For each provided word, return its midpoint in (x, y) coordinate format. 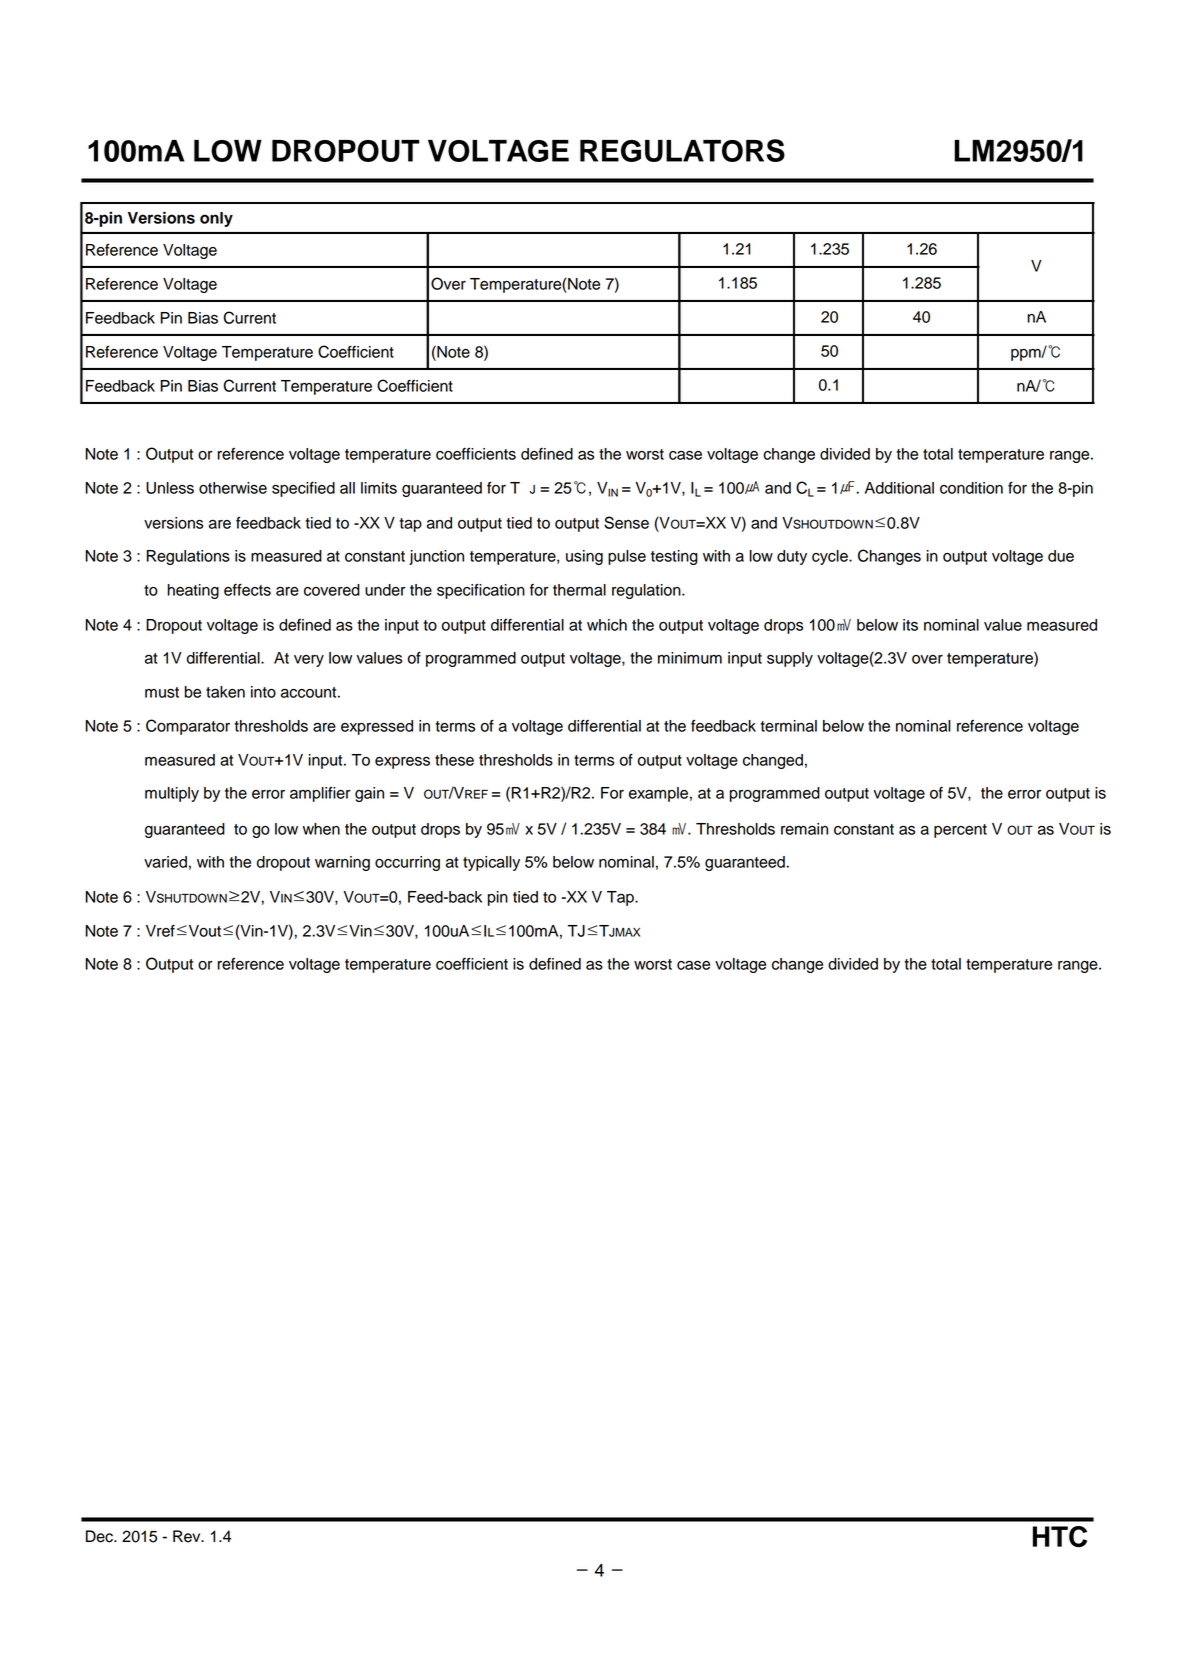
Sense (626, 522)
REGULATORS (682, 150)
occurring (407, 863)
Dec (100, 1536)
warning (342, 863)
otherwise (233, 488)
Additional (899, 488)
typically (491, 863)
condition (971, 488)
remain (804, 829)
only (216, 219)
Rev (188, 1536)
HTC (1060, 1537)
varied (165, 862)
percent (960, 831)
